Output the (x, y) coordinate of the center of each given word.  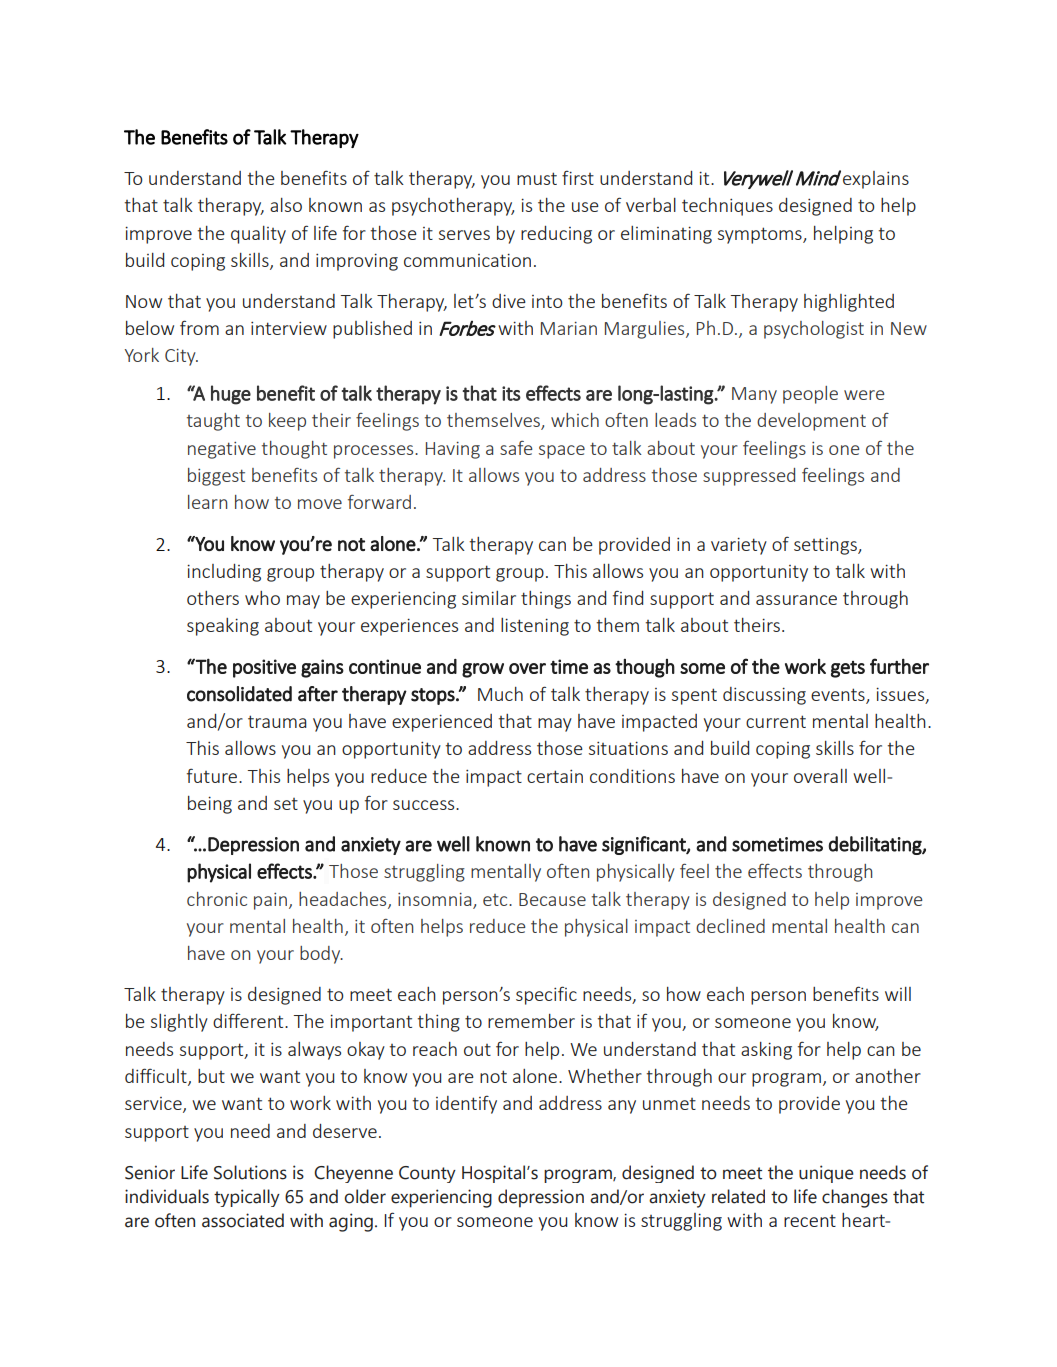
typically (247, 1198)
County (427, 1174)
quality (258, 235)
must (537, 178)
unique (826, 1174)
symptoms (761, 235)
